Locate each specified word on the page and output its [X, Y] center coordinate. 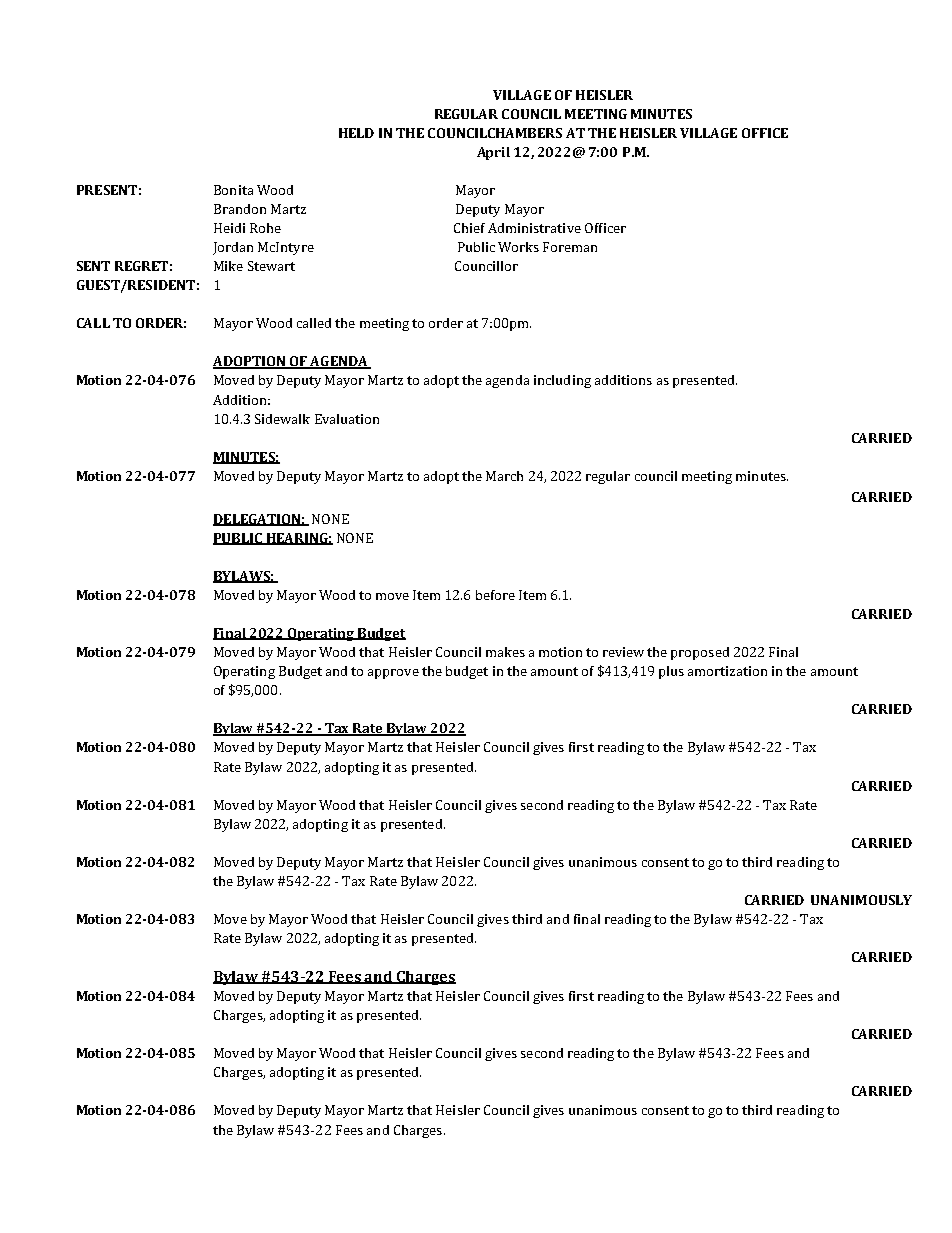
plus [671, 672]
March [504, 476]
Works [518, 247]
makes [505, 652]
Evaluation [347, 419]
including [562, 381]
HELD [356, 133]
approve [393, 674]
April [493, 153]
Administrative [534, 228]
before [495, 595]
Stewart [271, 266]
